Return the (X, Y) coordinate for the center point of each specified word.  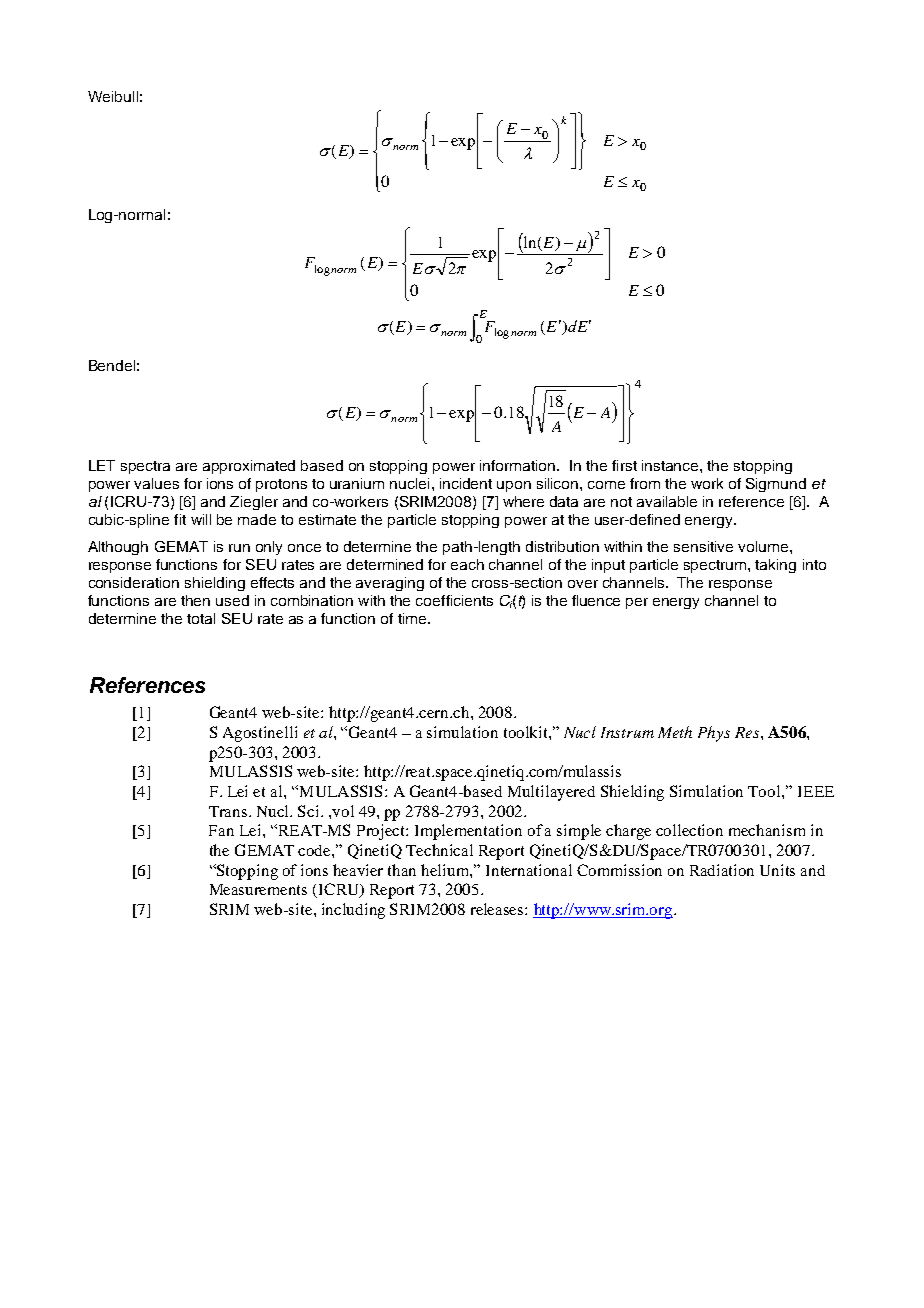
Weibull (113, 96)
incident (466, 483)
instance (671, 465)
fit (180, 519)
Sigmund (776, 485)
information (517, 465)
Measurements (258, 889)
